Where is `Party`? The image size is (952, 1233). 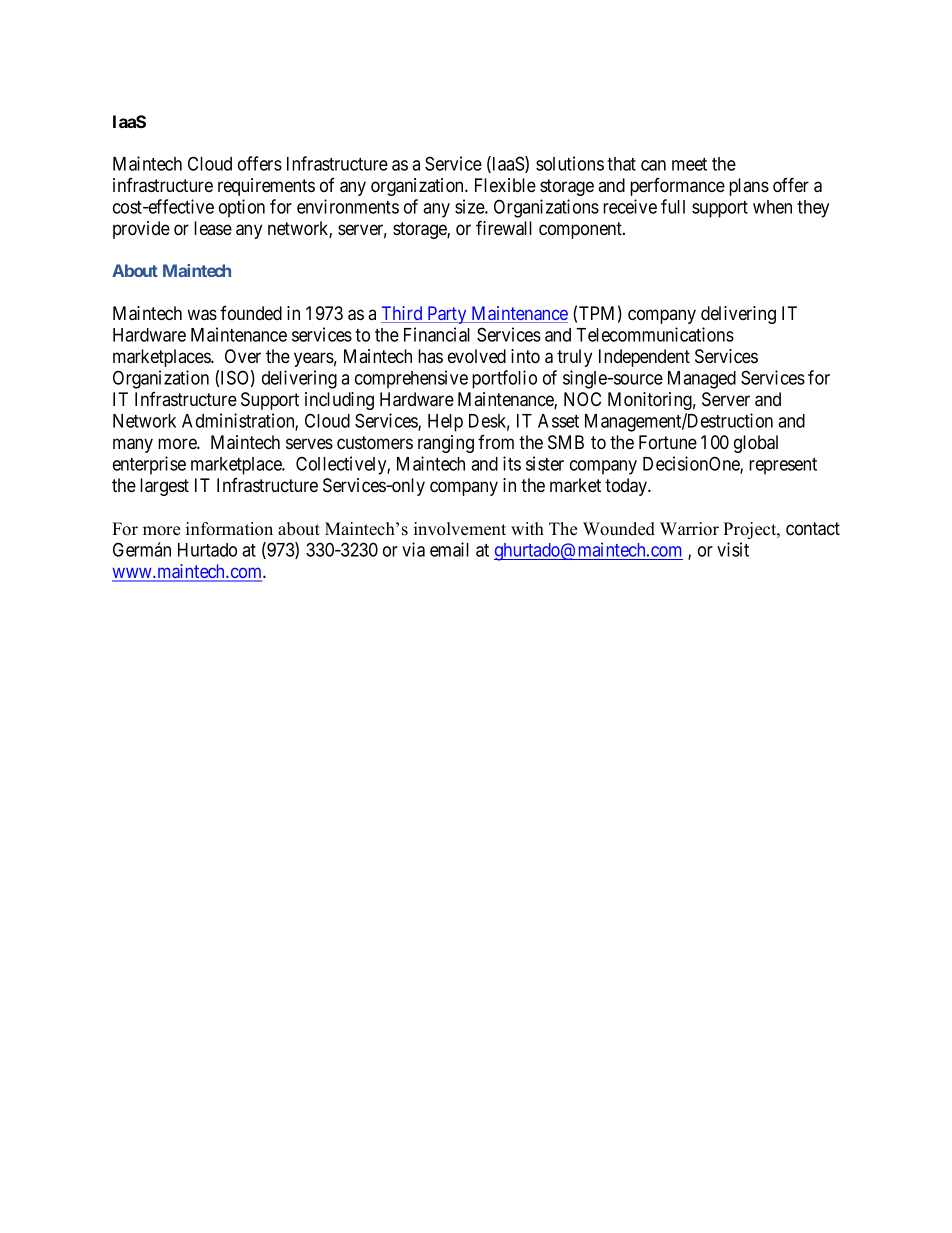
Party is located at coordinates (447, 315).
